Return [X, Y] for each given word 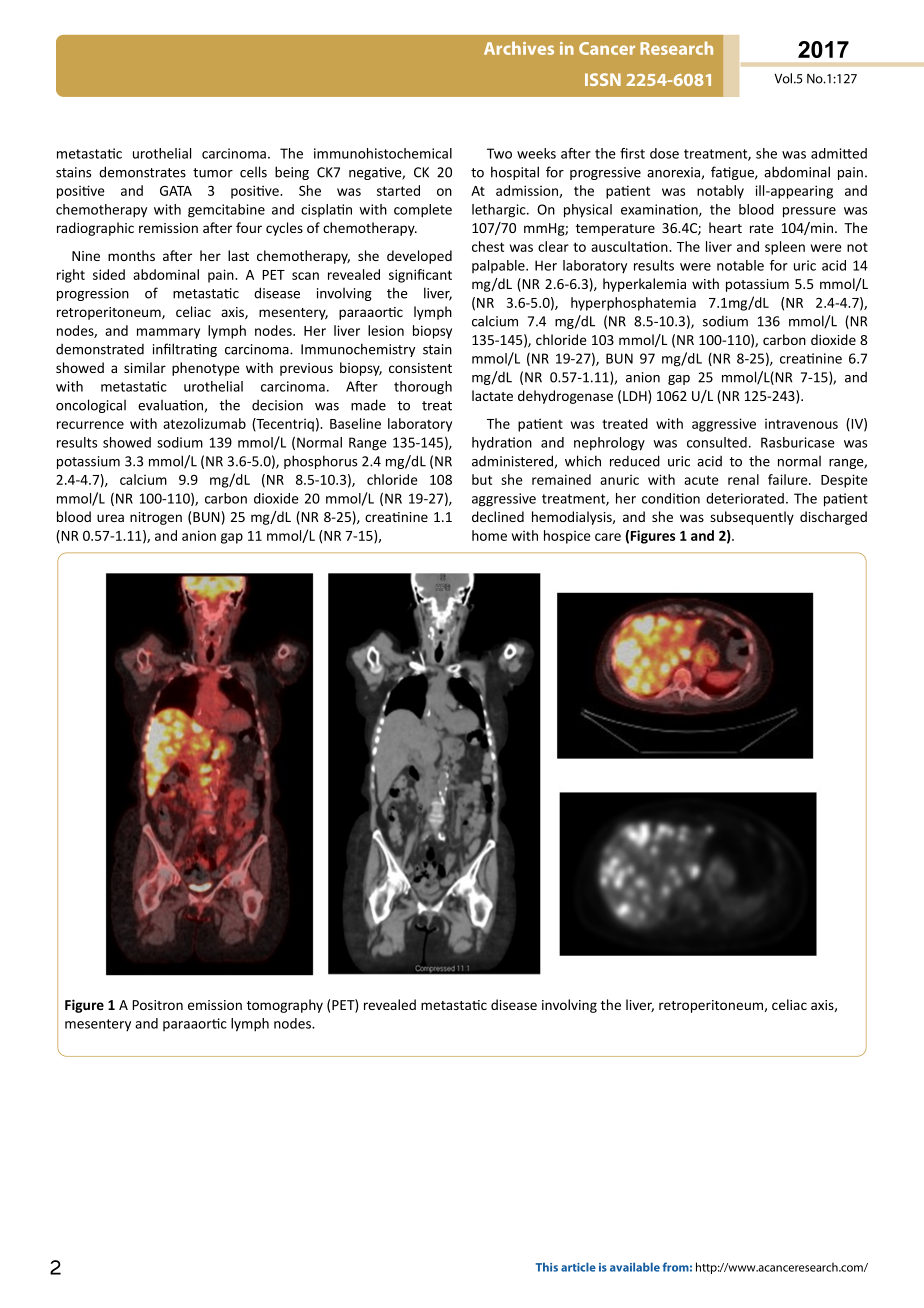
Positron [157, 1005]
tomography [285, 1006]
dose [664, 153]
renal [743, 479]
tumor [213, 173]
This [547, 1267]
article [578, 1267]
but [482, 479]
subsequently [752, 518]
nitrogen [156, 518]
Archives [519, 48]
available [635, 1267]
